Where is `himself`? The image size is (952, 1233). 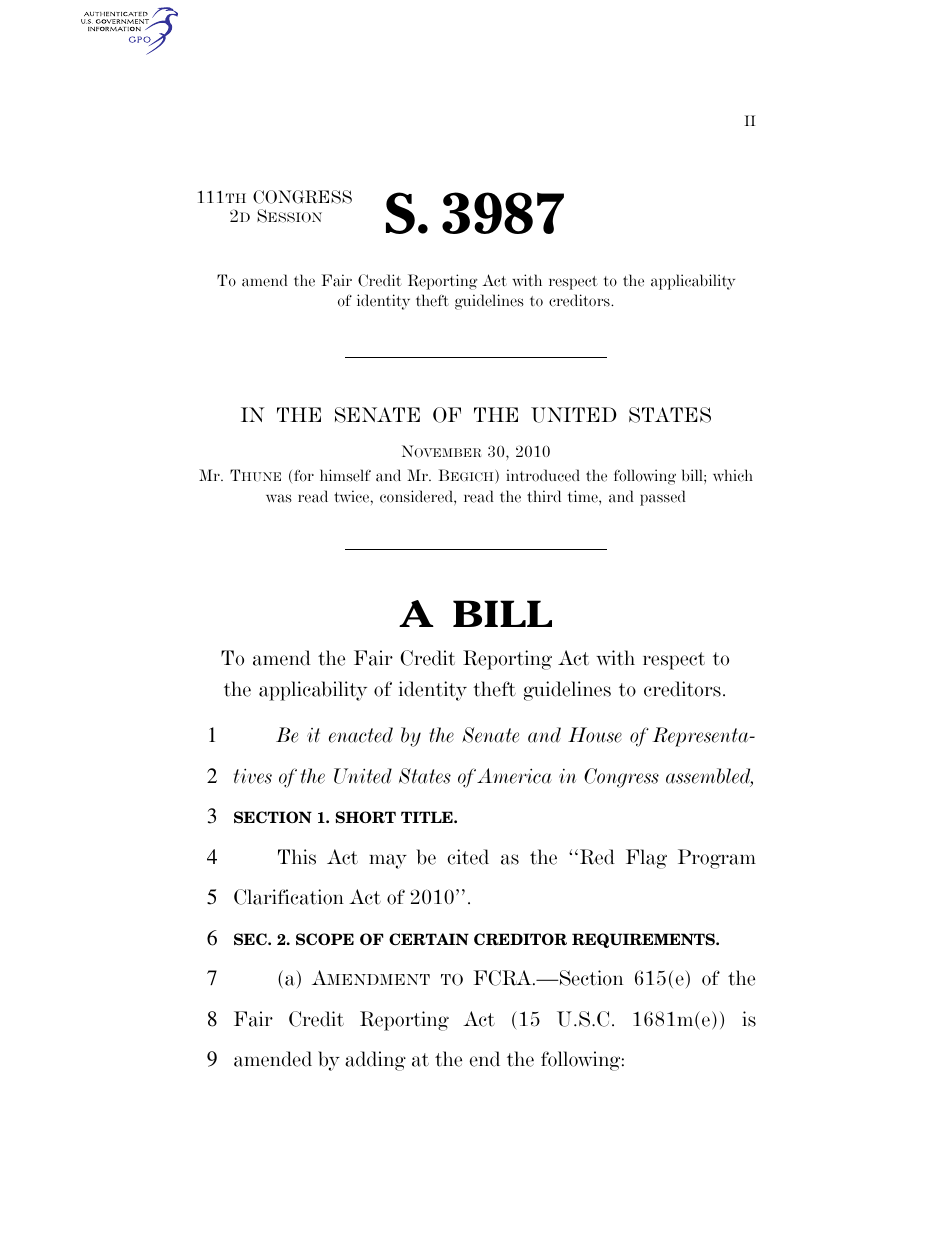 himself is located at coordinates (345, 475).
